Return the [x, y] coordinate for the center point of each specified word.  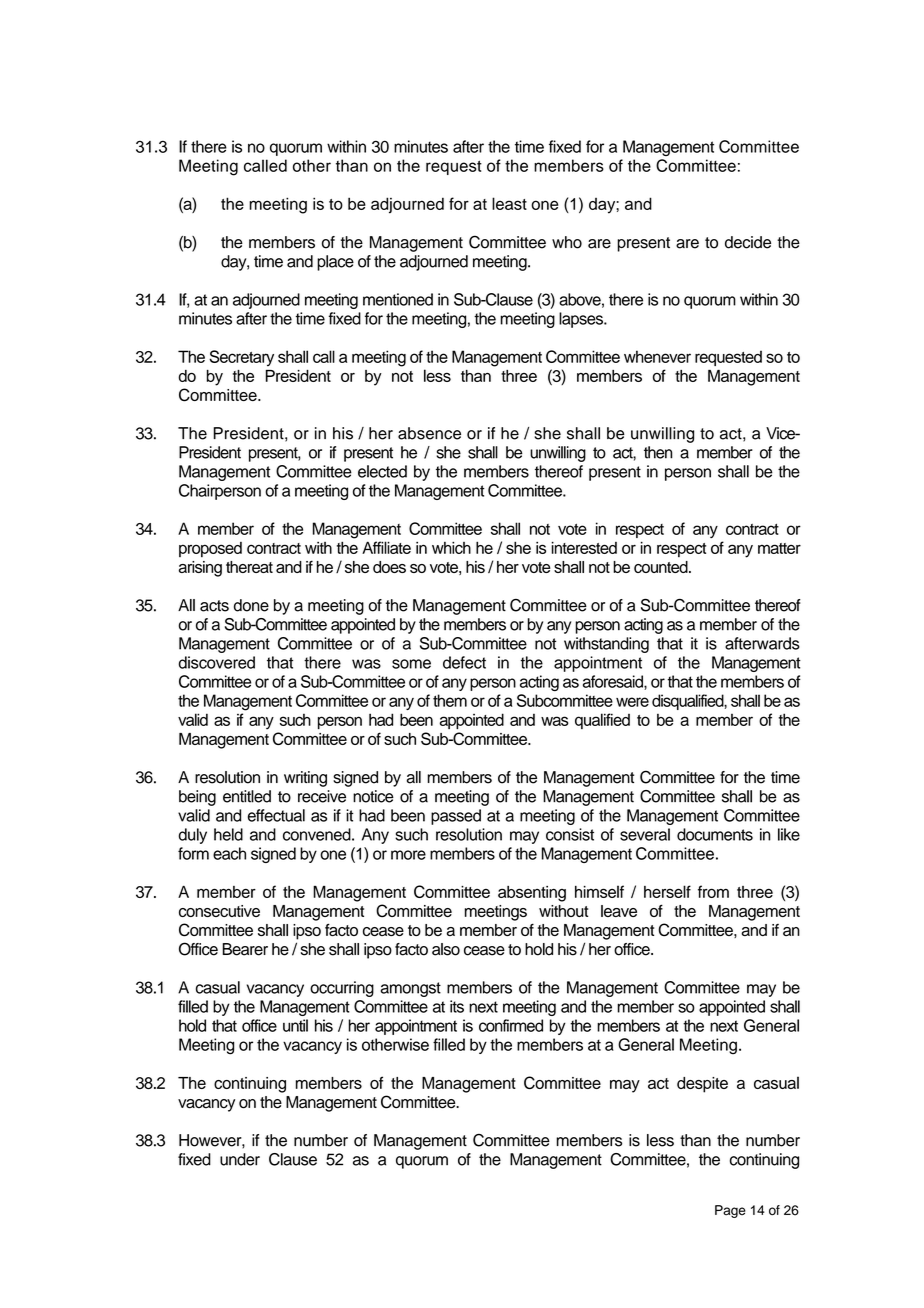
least [509, 203]
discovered [217, 662]
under [240, 1159]
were [632, 702]
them [450, 700]
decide [748, 242]
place [335, 263]
